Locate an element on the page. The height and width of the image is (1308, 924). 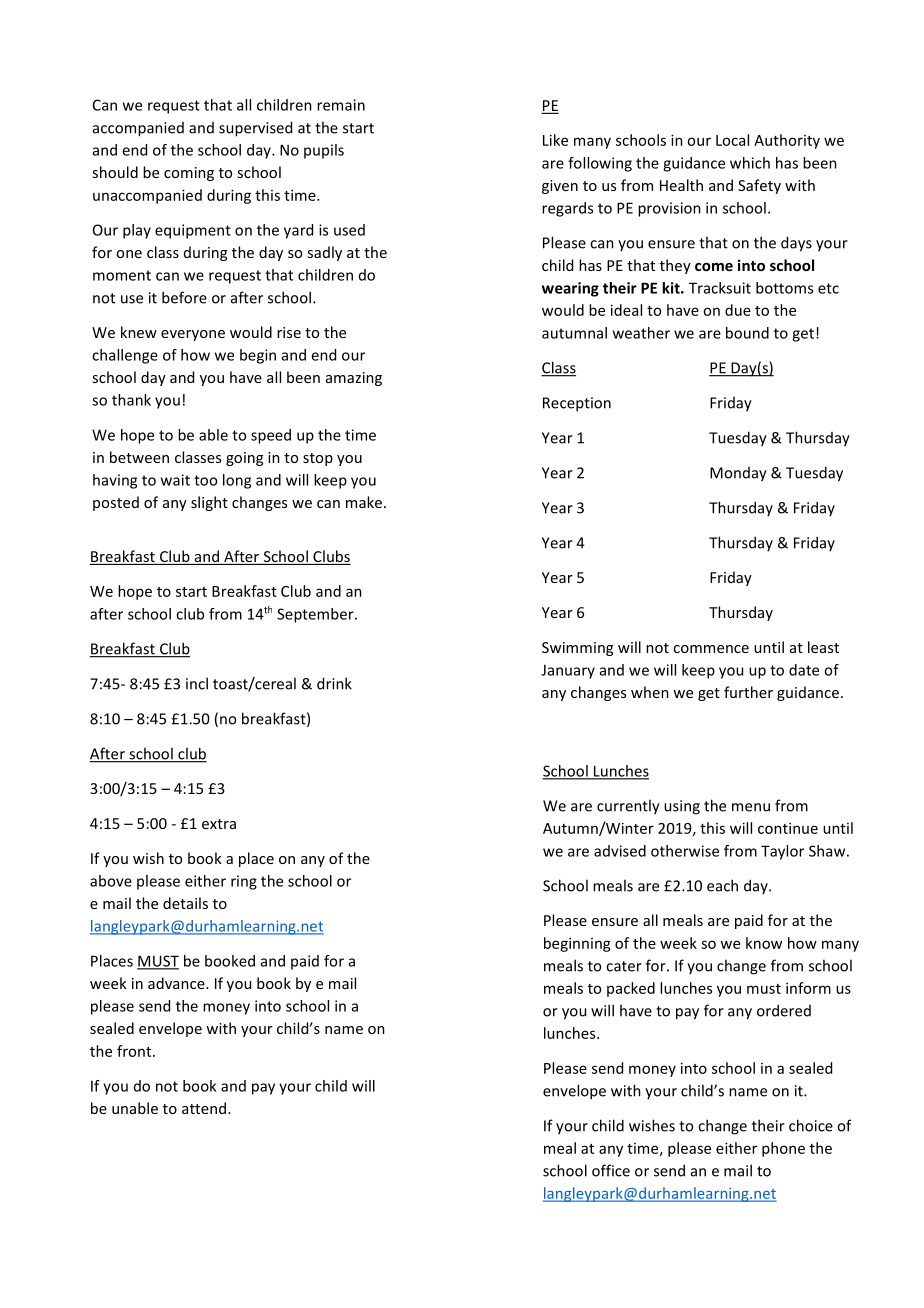
commence is located at coordinates (711, 649).
